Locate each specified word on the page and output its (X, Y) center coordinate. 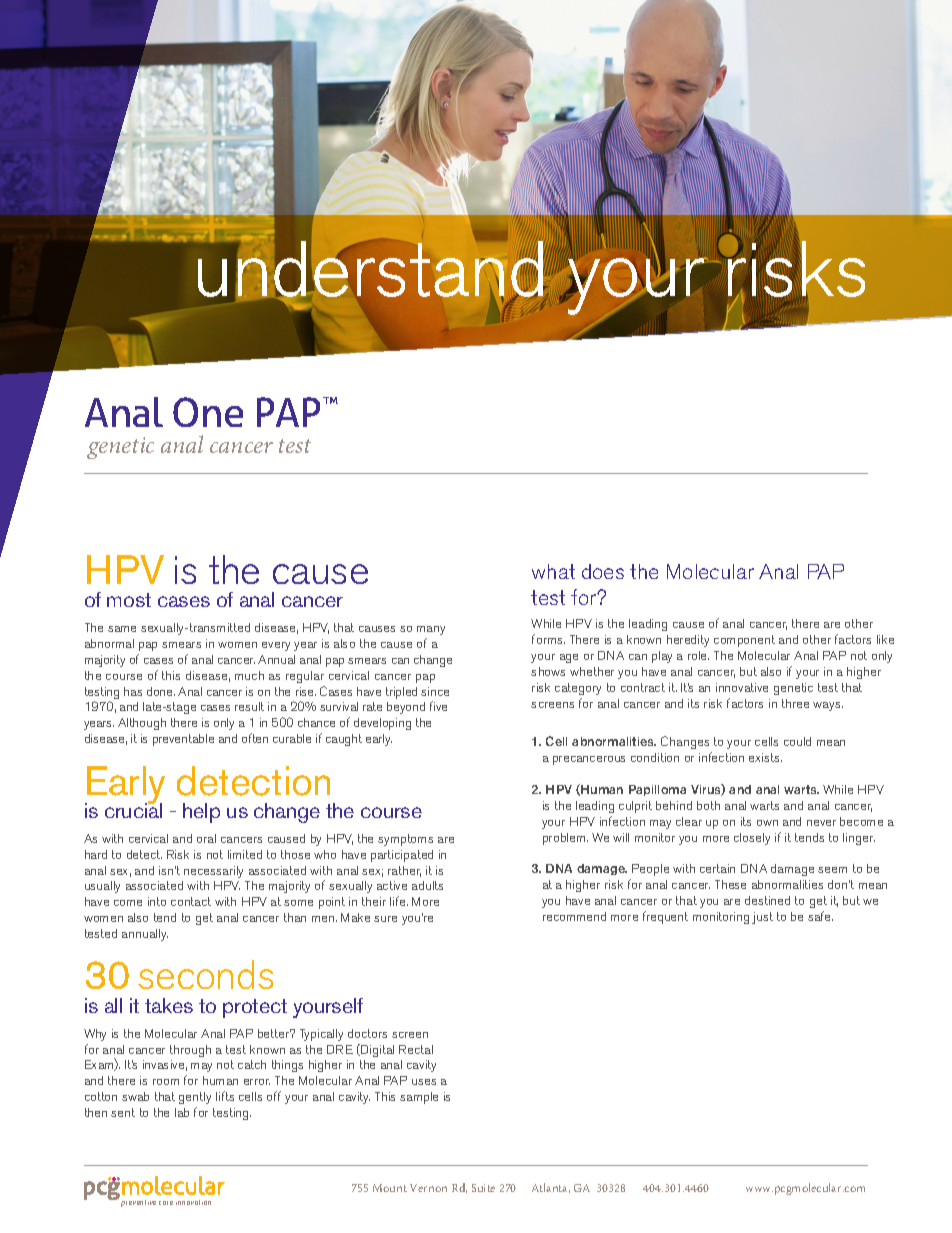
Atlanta (551, 1188)
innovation (193, 1202)
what (553, 571)
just (762, 918)
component (744, 641)
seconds (205, 974)
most (129, 600)
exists (765, 757)
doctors (367, 1033)
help (201, 813)
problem (565, 839)
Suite (483, 1188)
